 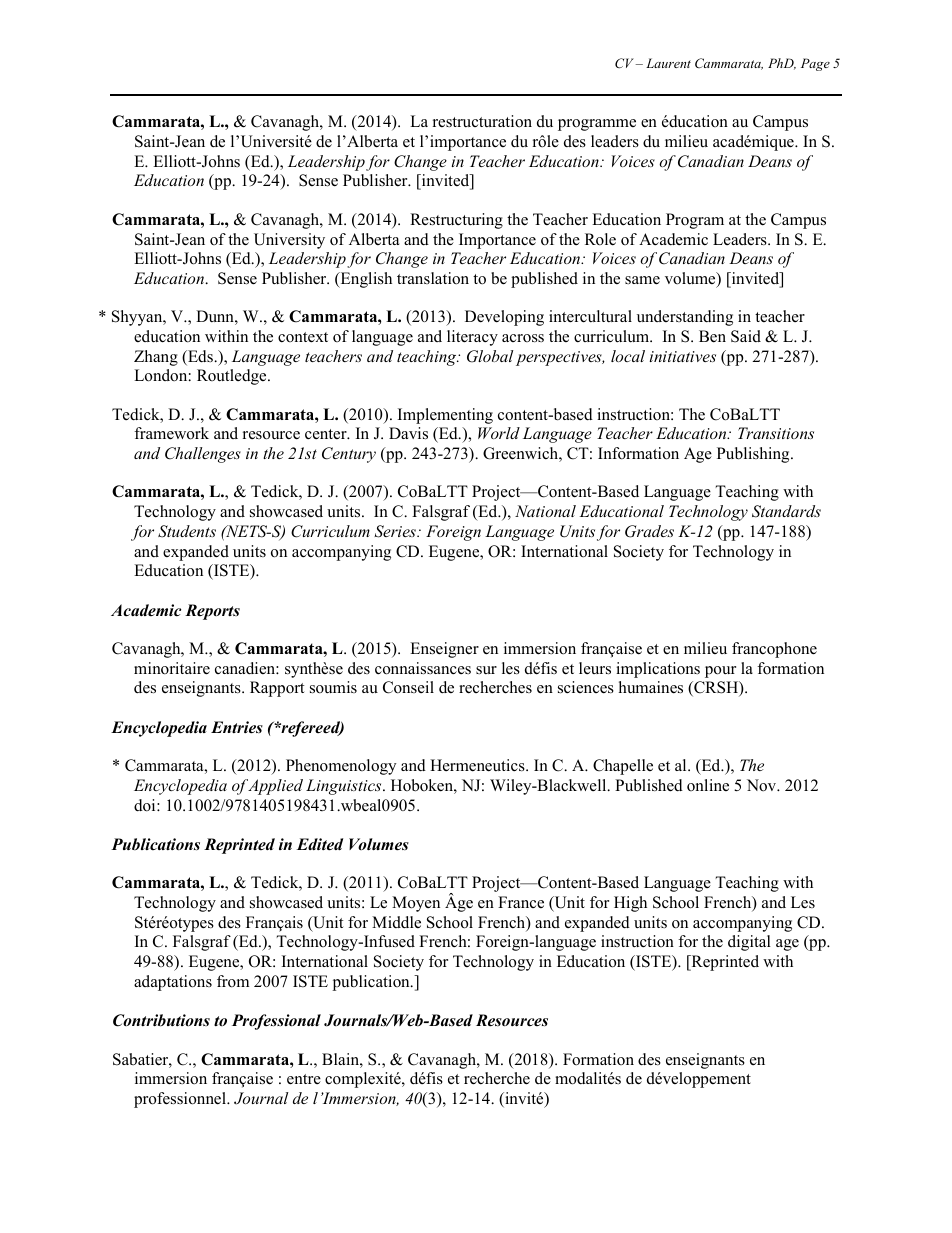 I want to click on Laurent, so click(x=668, y=63).
